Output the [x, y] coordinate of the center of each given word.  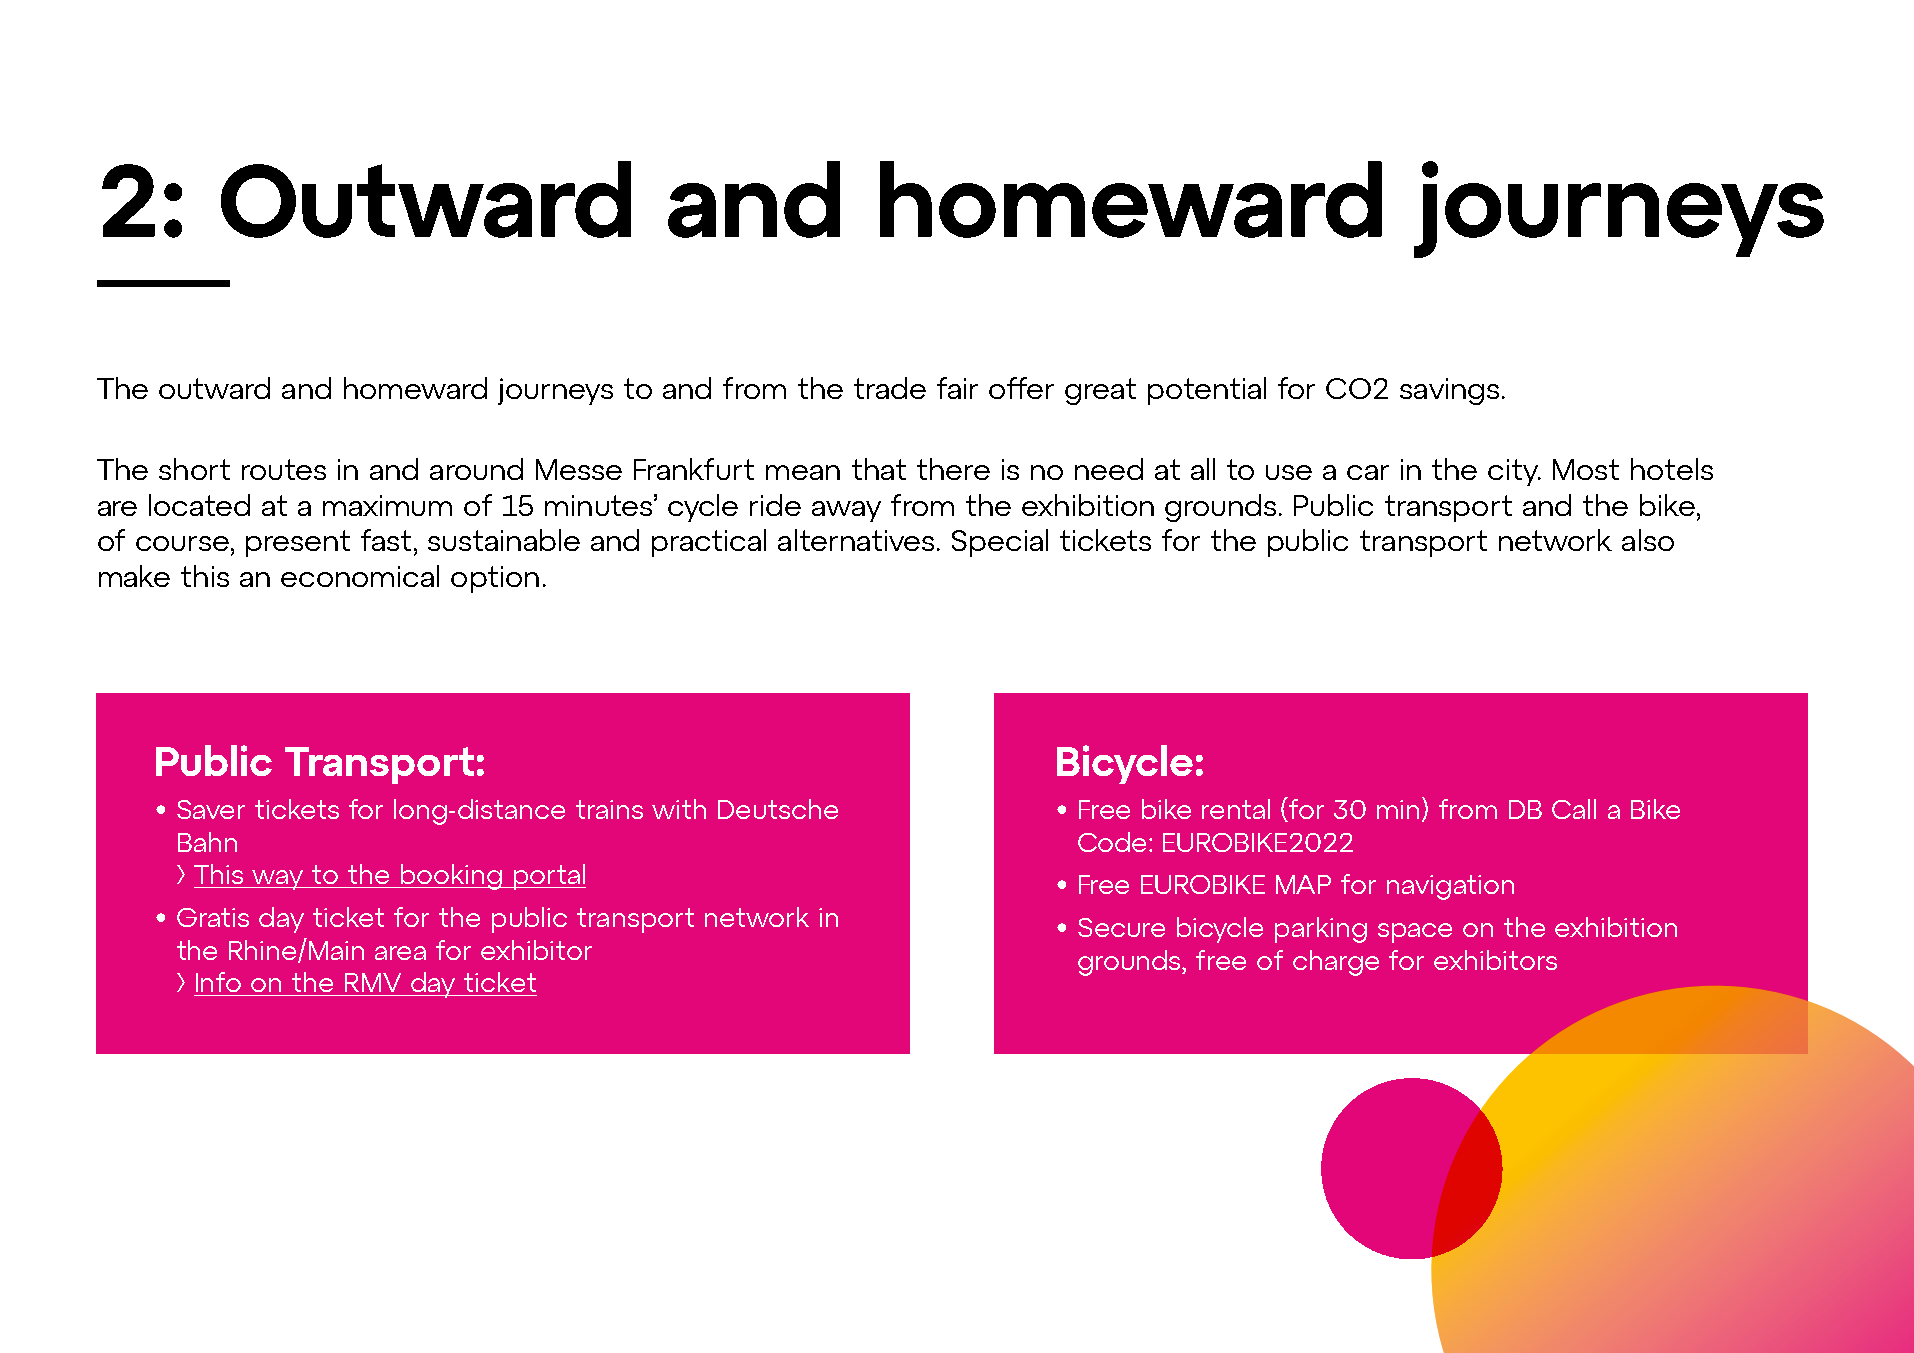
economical [360, 576]
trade [890, 388]
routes [284, 469]
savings [1449, 391]
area [400, 953]
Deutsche [778, 809]
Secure [1121, 927]
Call [1574, 809]
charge [1336, 963]
